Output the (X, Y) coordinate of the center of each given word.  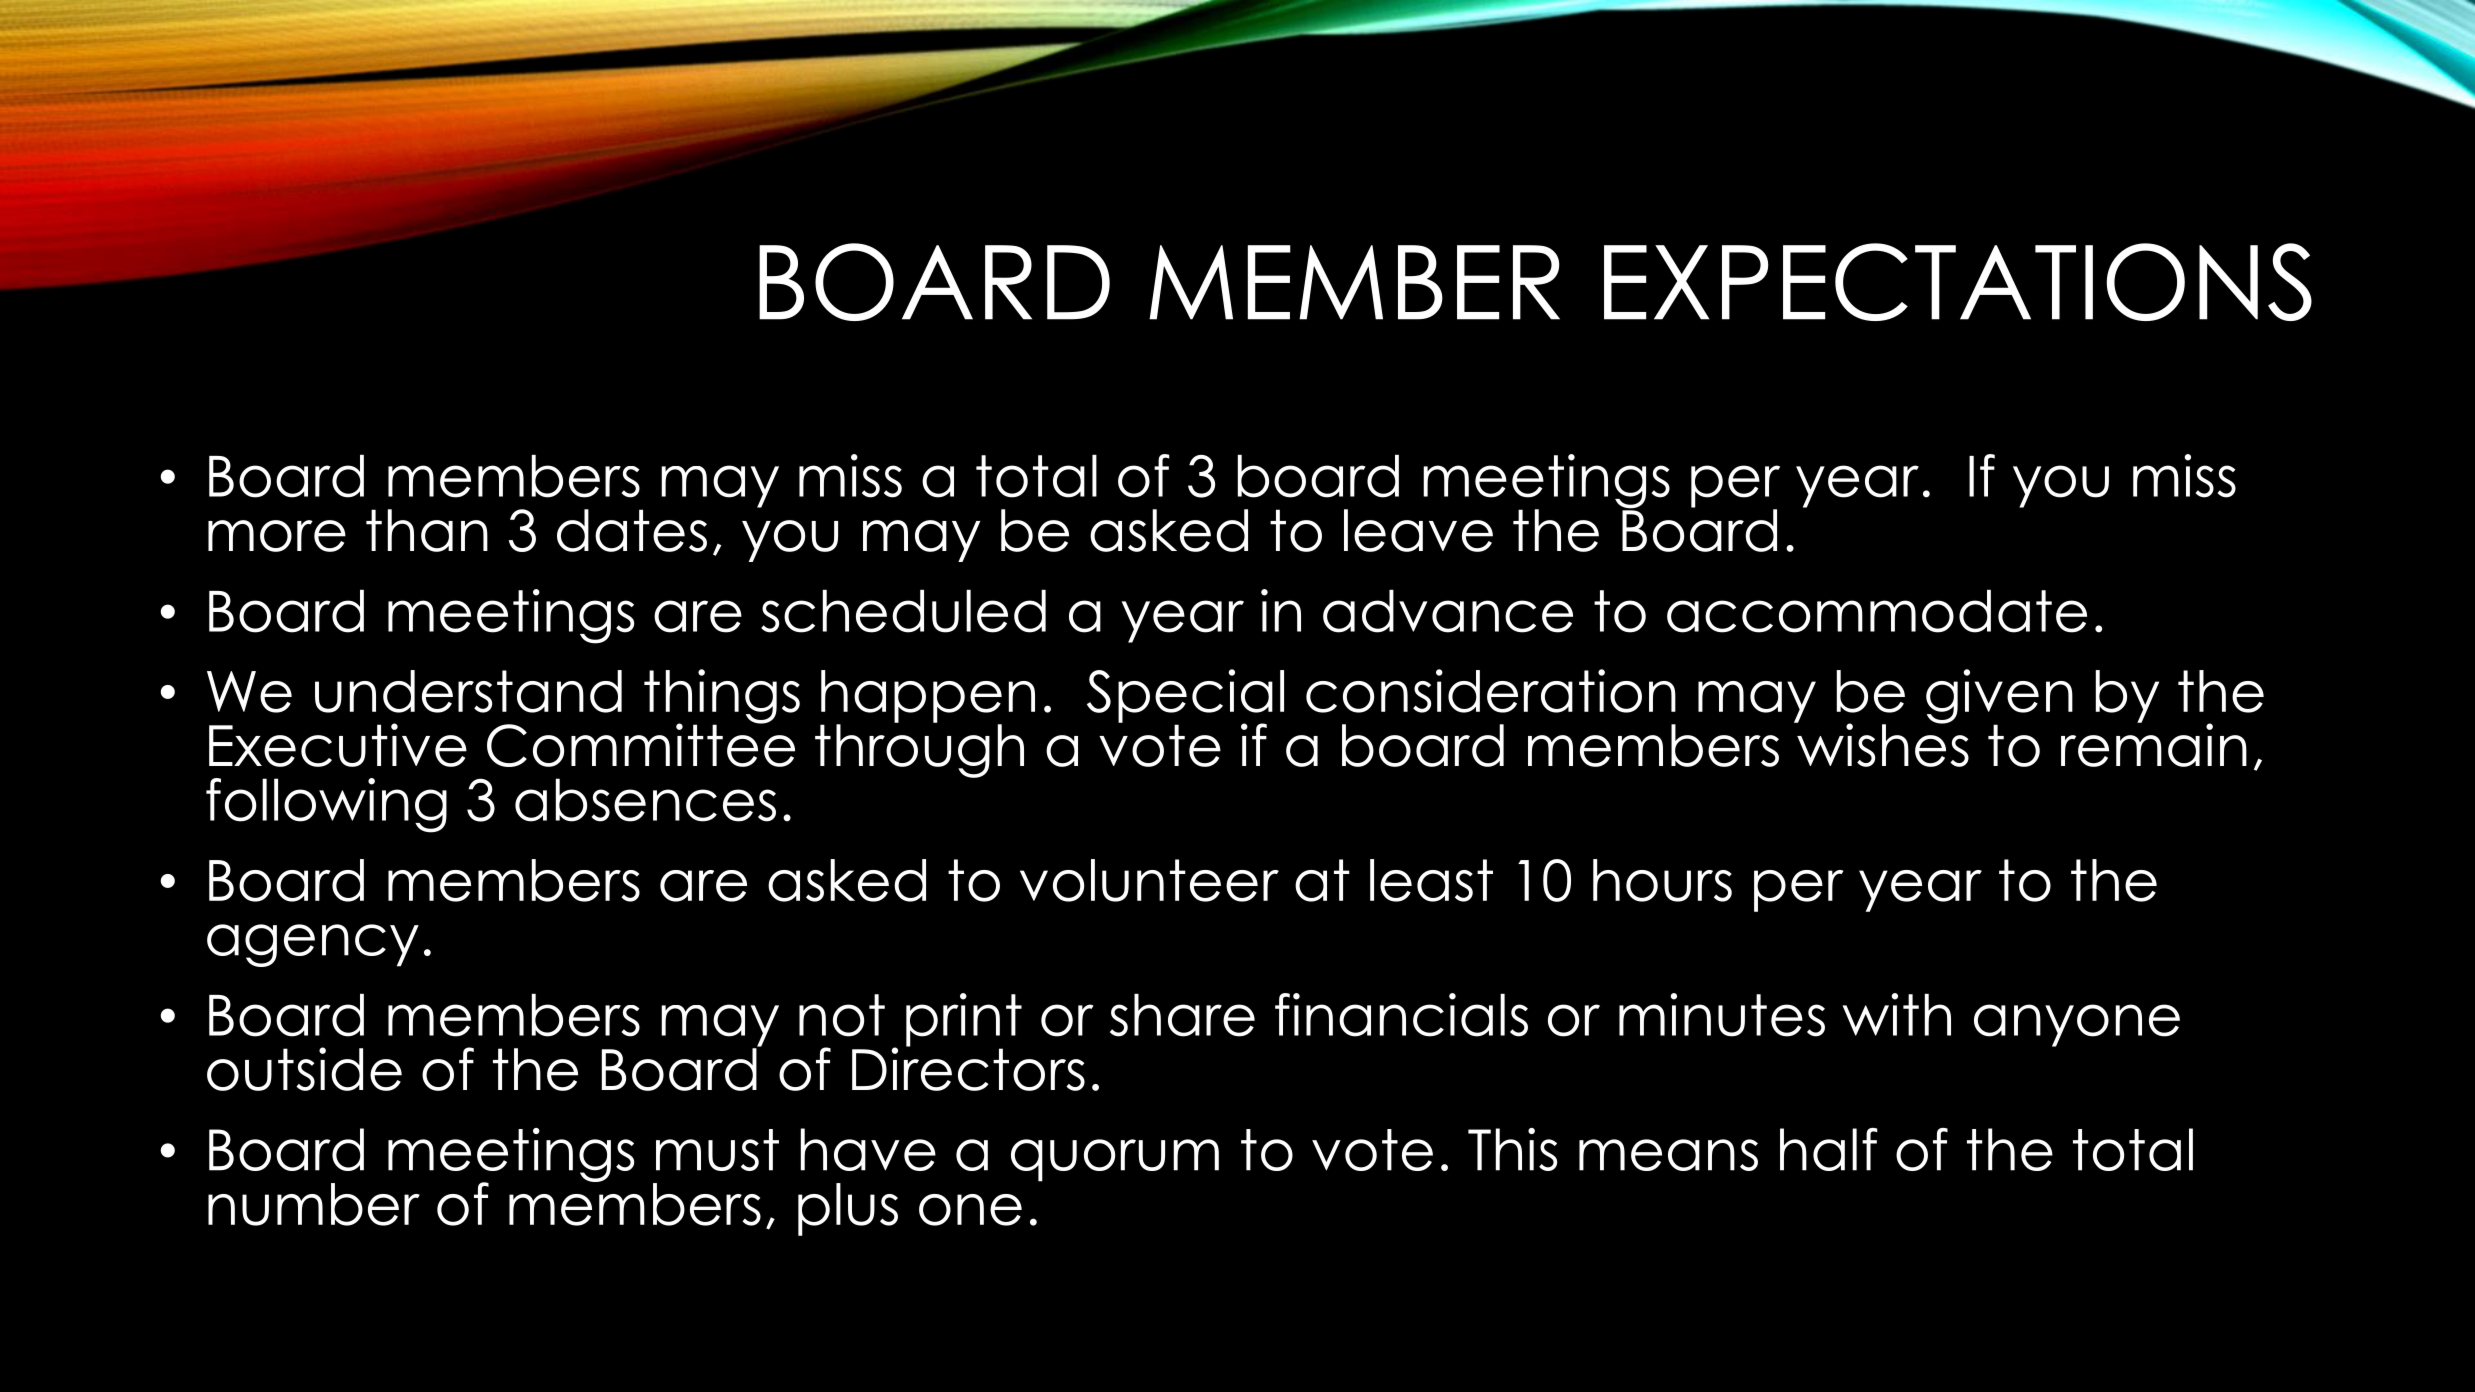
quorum (1115, 1160)
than (427, 530)
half (1829, 1149)
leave (1418, 530)
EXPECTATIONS (1958, 282)
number (314, 1204)
